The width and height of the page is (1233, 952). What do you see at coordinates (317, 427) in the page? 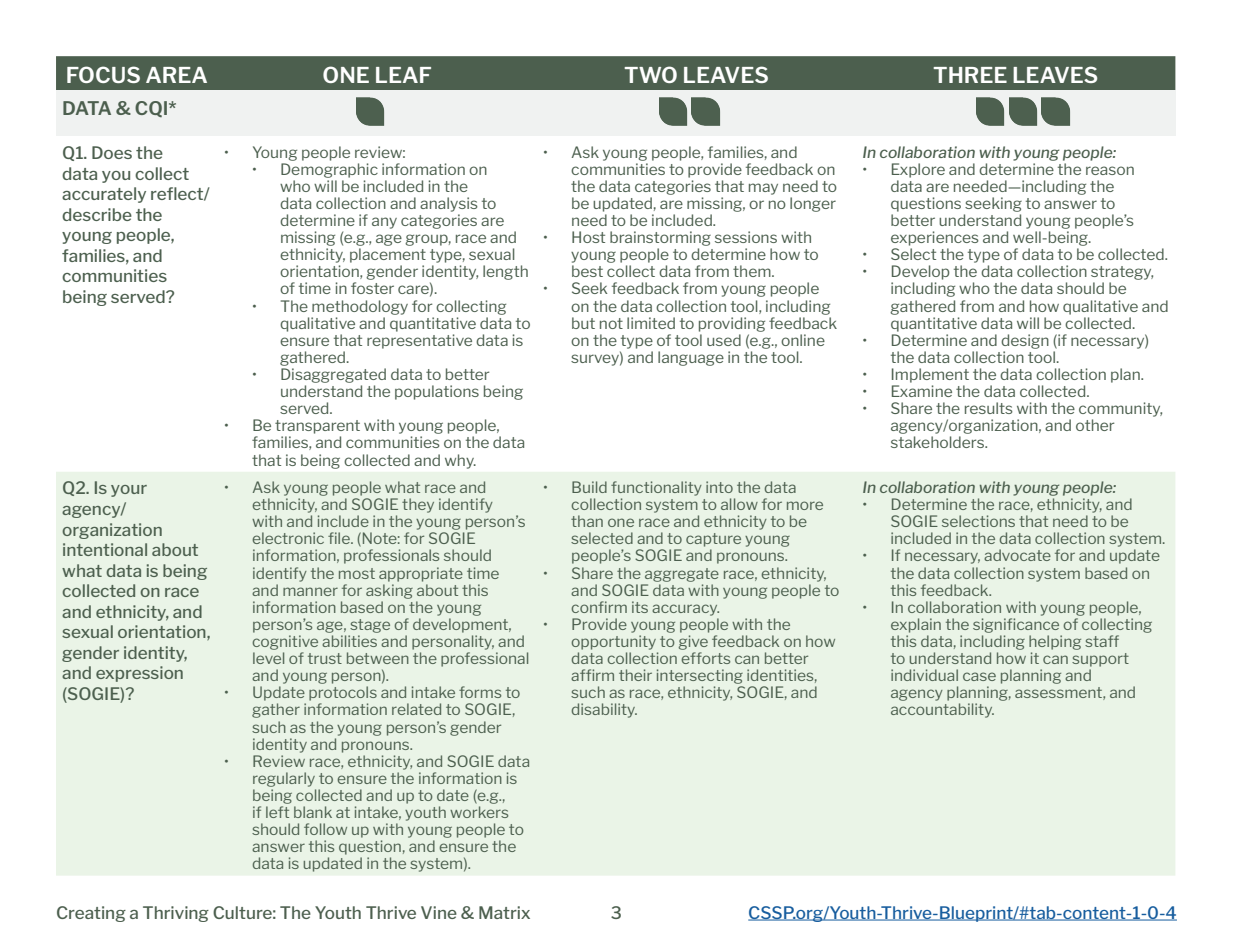
I see `transparent` at bounding box center [317, 427].
